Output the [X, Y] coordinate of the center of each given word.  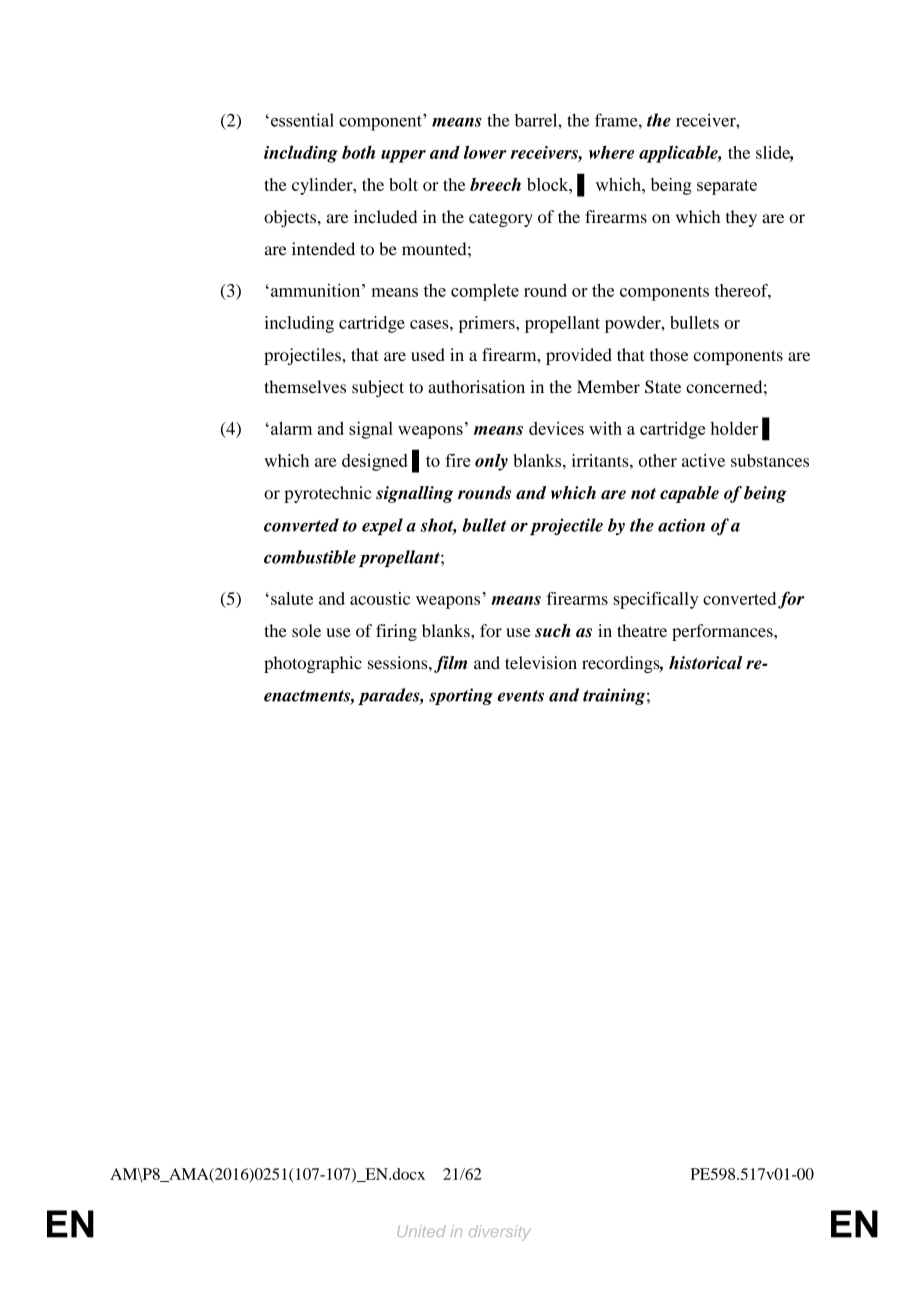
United [421, 1231]
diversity [500, 1233]
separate [727, 187]
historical [705, 663]
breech [495, 184]
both [358, 152]
